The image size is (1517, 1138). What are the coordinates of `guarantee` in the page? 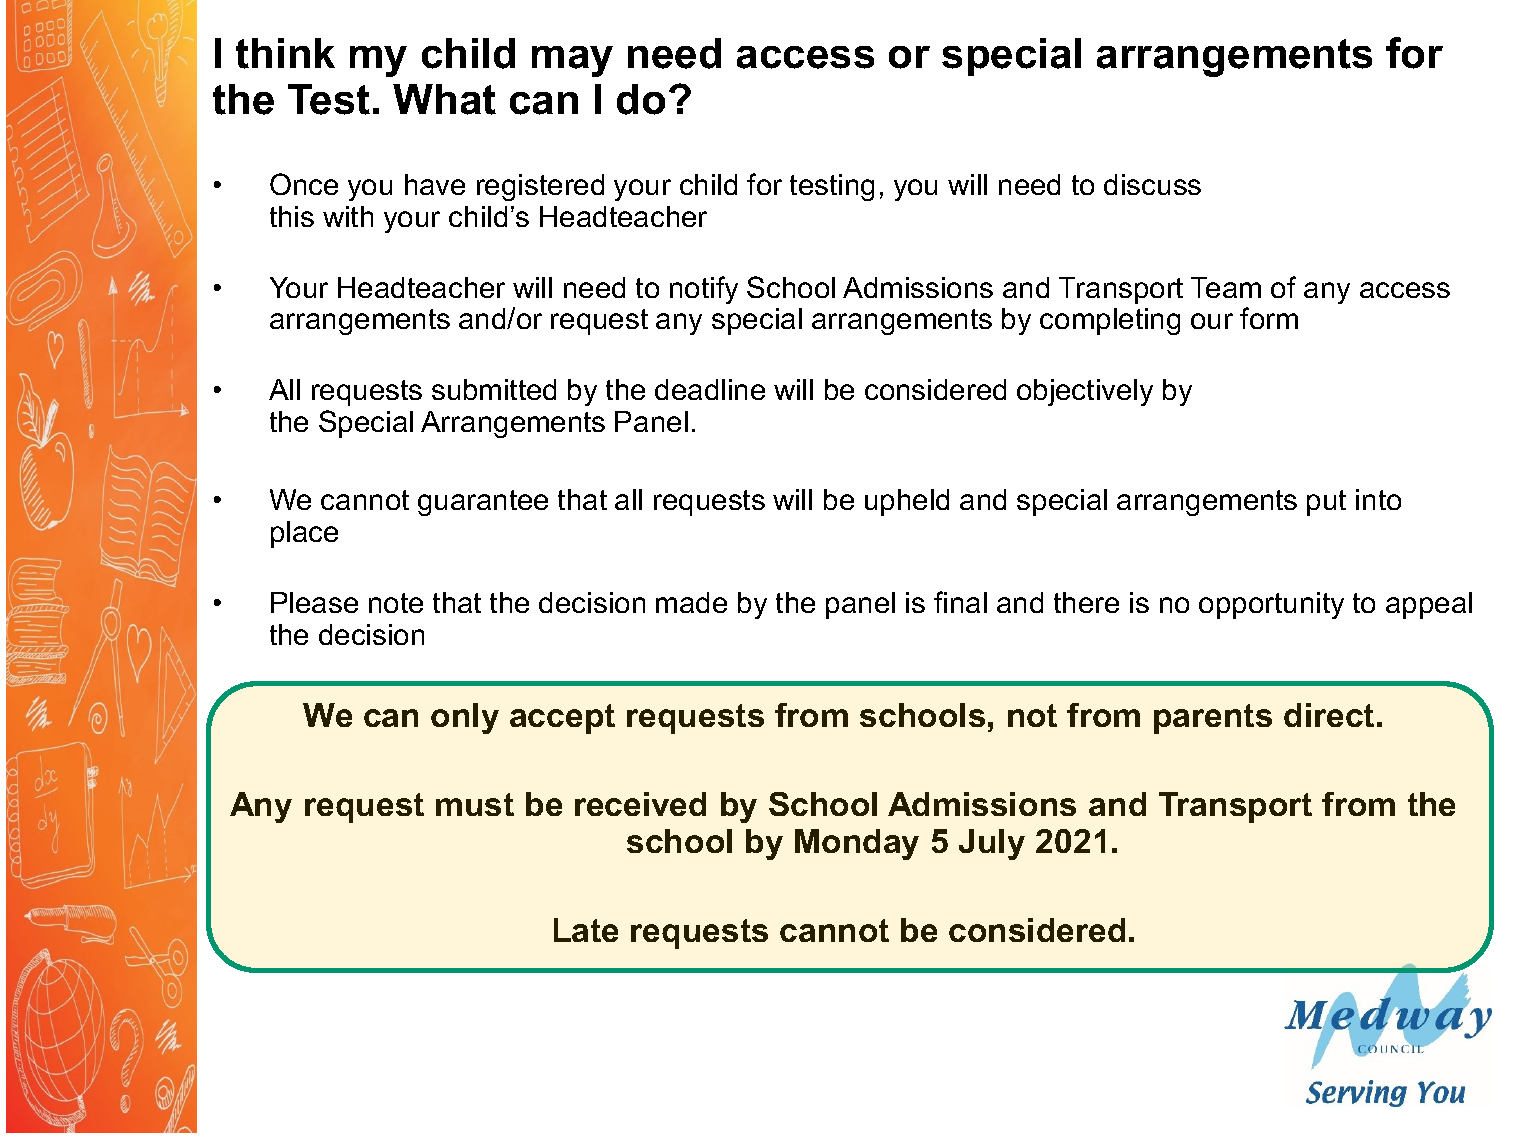 It's located at (483, 503).
